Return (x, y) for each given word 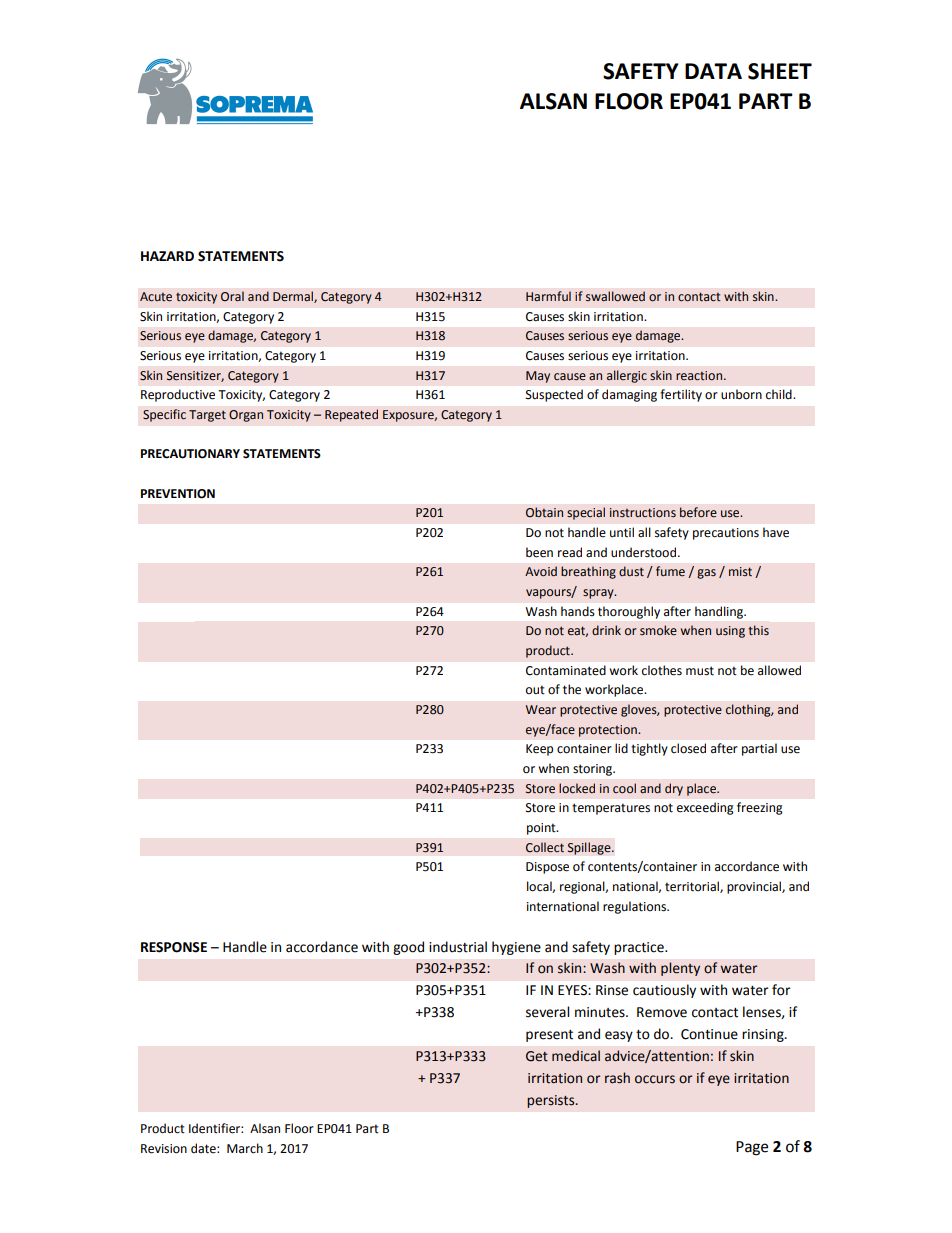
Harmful (548, 296)
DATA (713, 71)
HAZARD (167, 256)
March (245, 1148)
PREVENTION (178, 494)
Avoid (541, 571)
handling (720, 612)
